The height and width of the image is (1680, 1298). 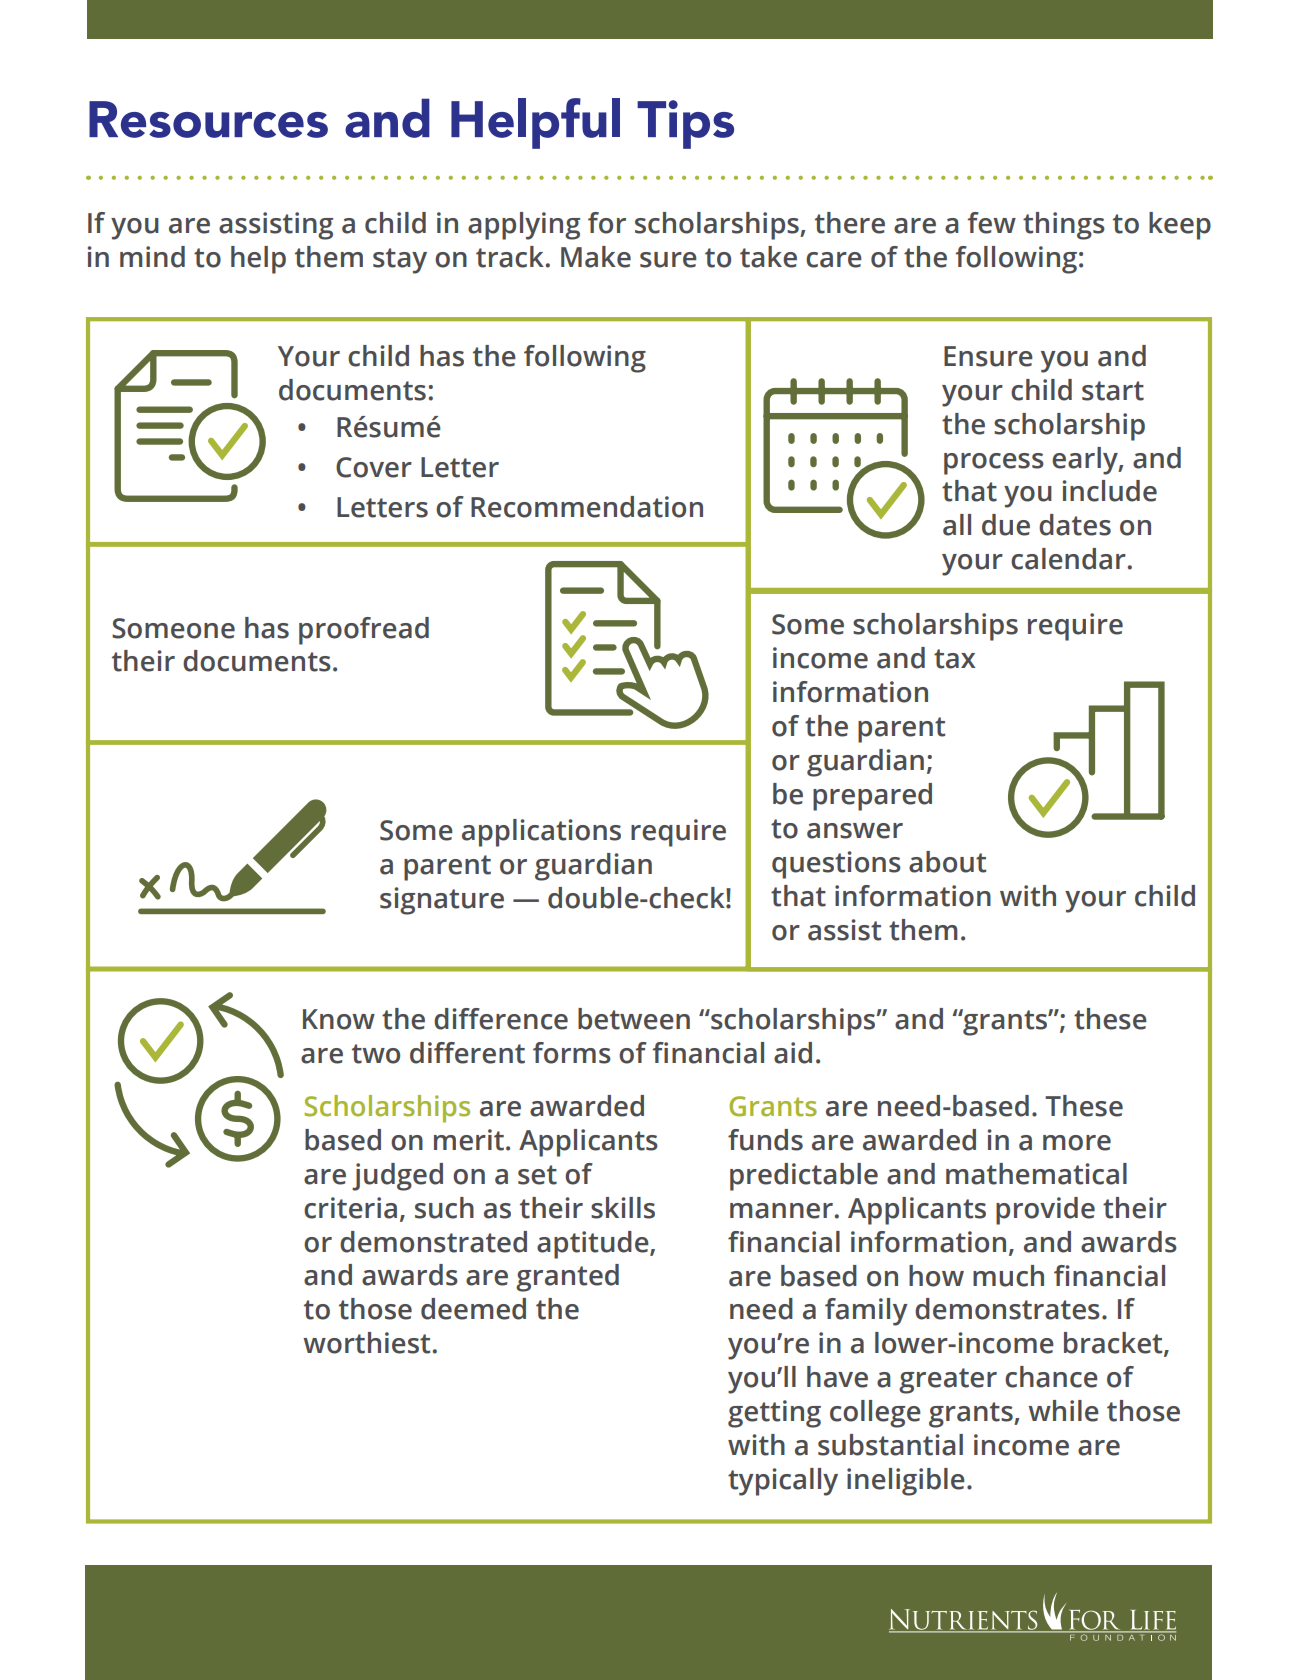 I want to click on things, so click(x=1064, y=226).
